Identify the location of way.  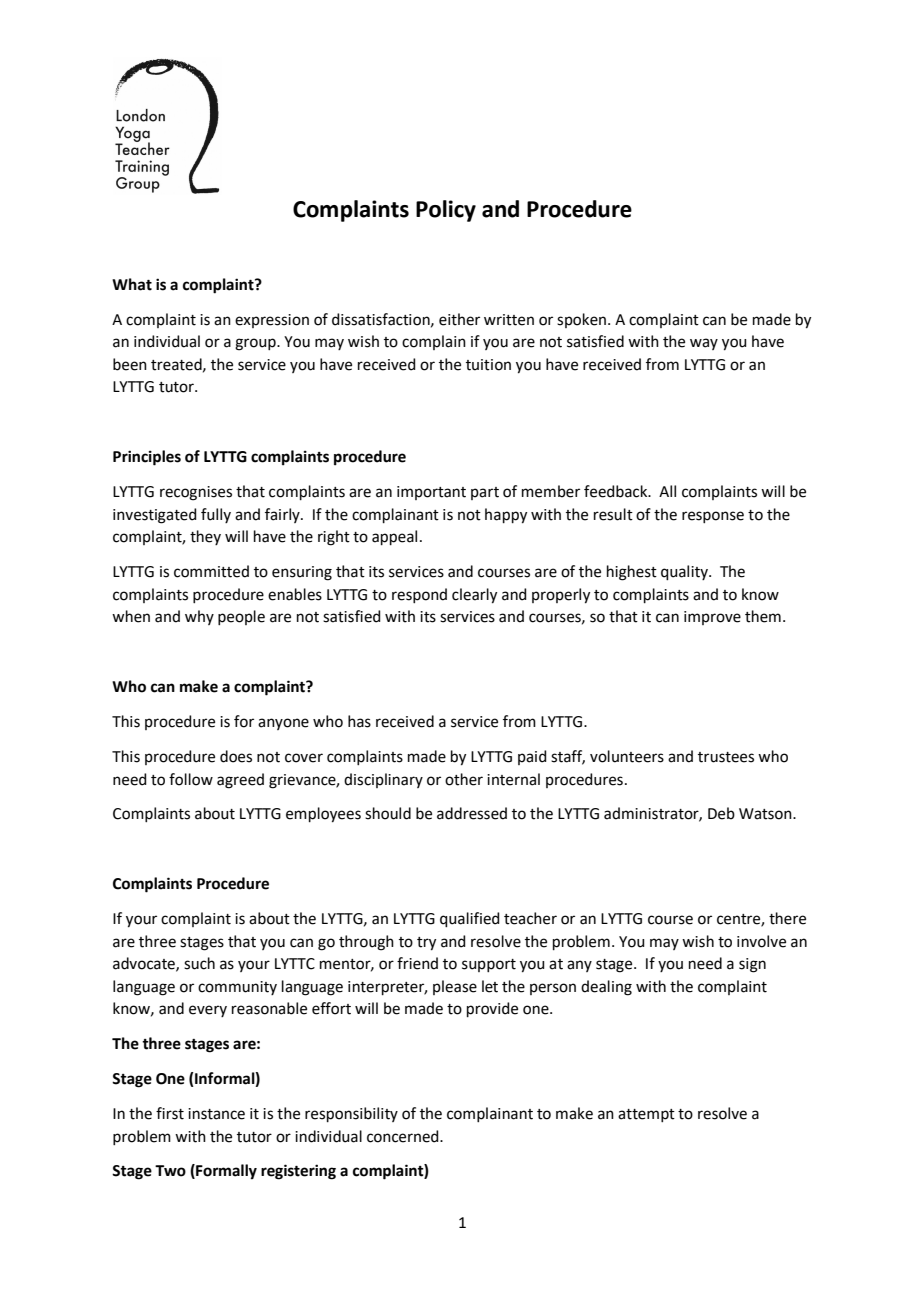
(704, 344).
